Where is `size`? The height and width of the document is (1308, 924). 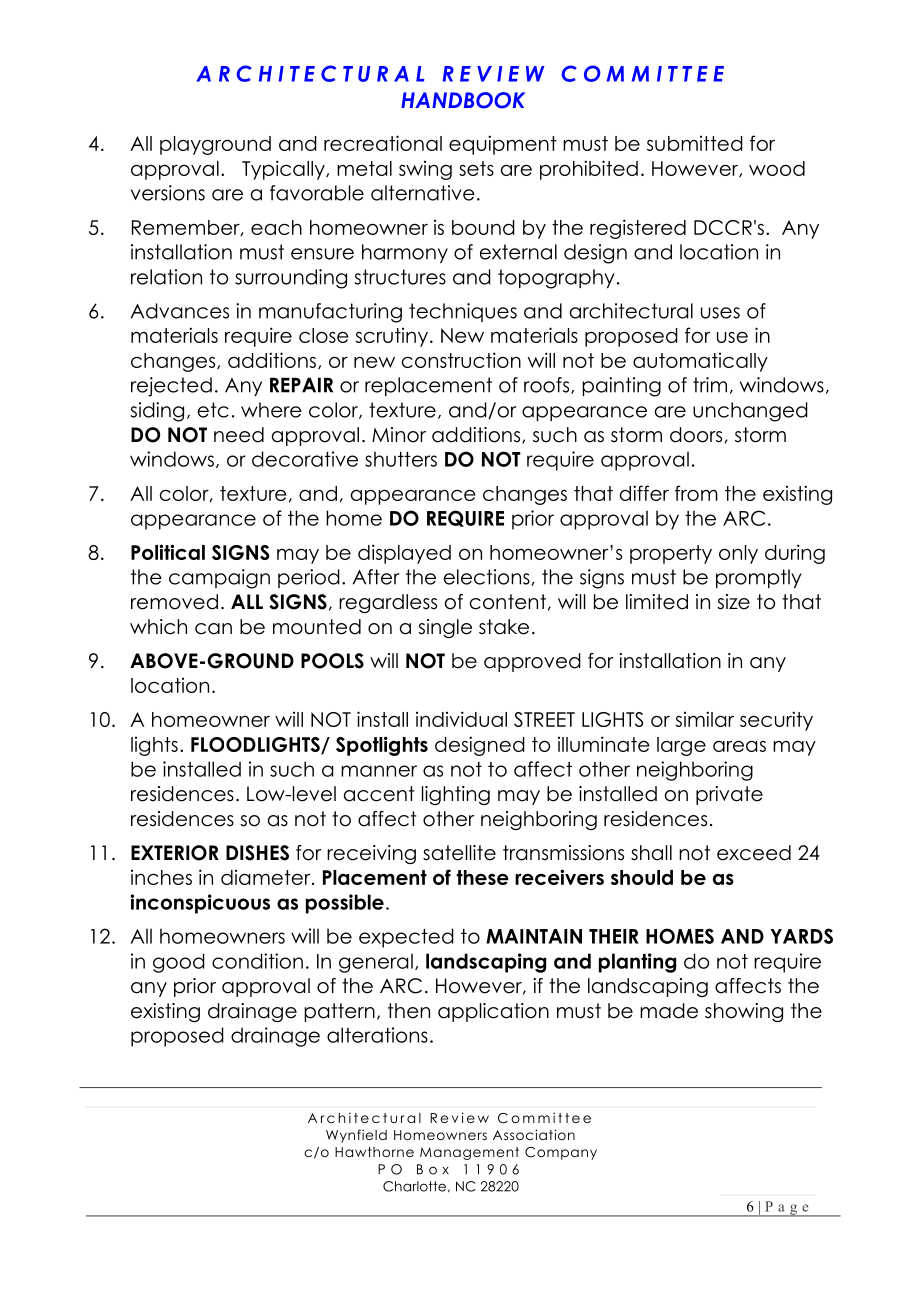
size is located at coordinates (733, 602).
